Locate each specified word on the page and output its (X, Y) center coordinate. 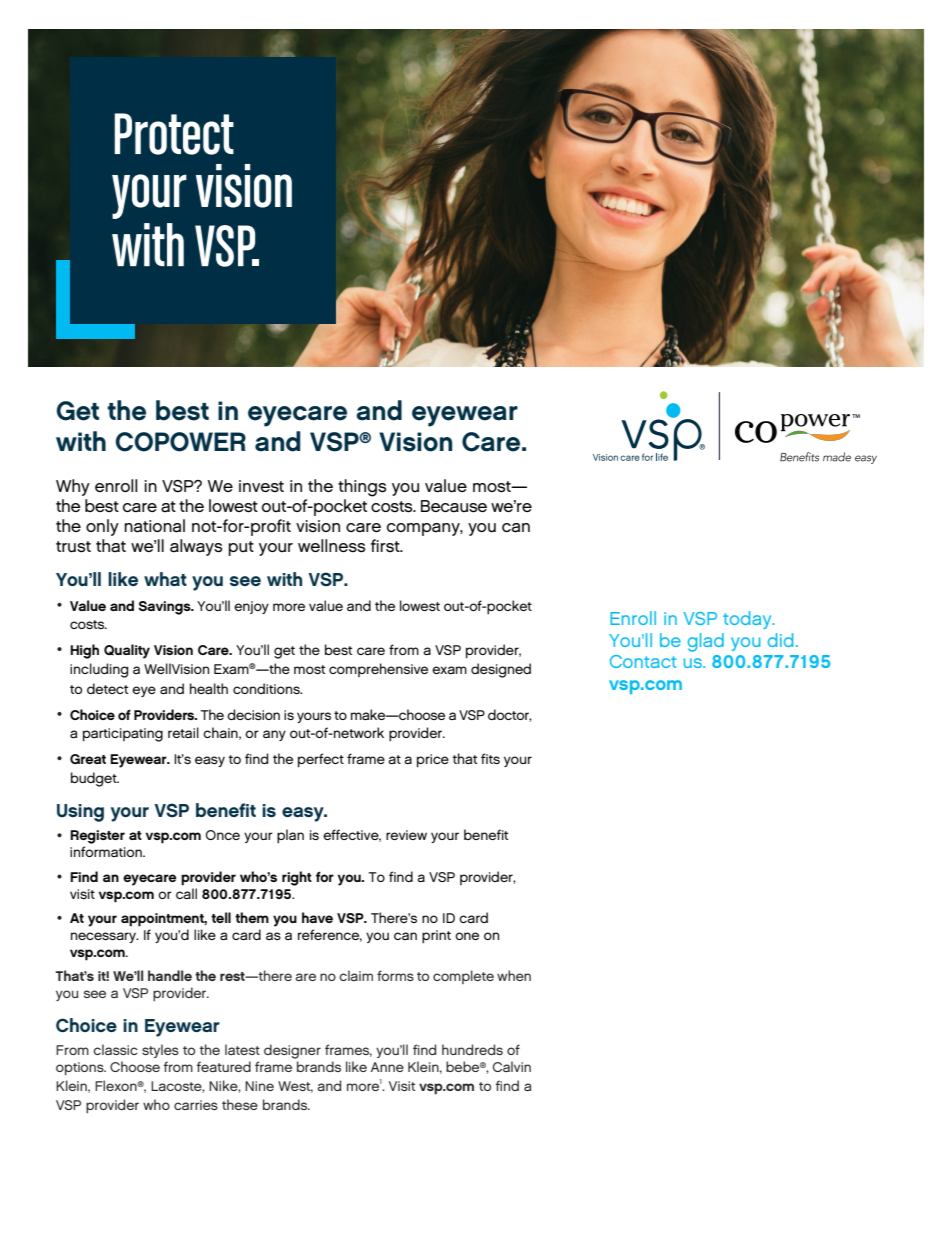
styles (160, 1051)
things (362, 488)
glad (706, 642)
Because (454, 506)
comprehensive (378, 670)
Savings (166, 608)
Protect (174, 134)
